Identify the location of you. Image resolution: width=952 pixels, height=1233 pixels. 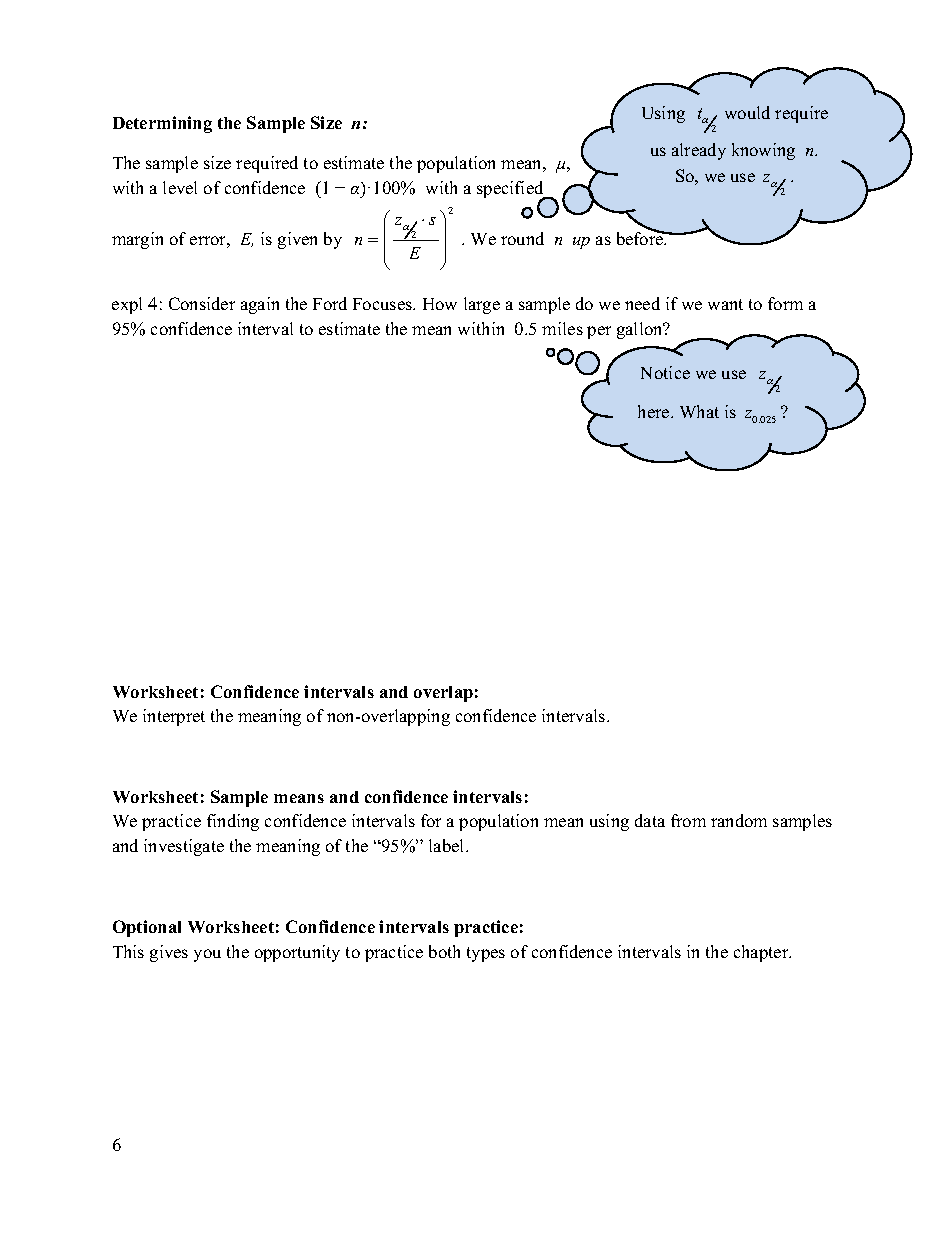
(207, 955).
